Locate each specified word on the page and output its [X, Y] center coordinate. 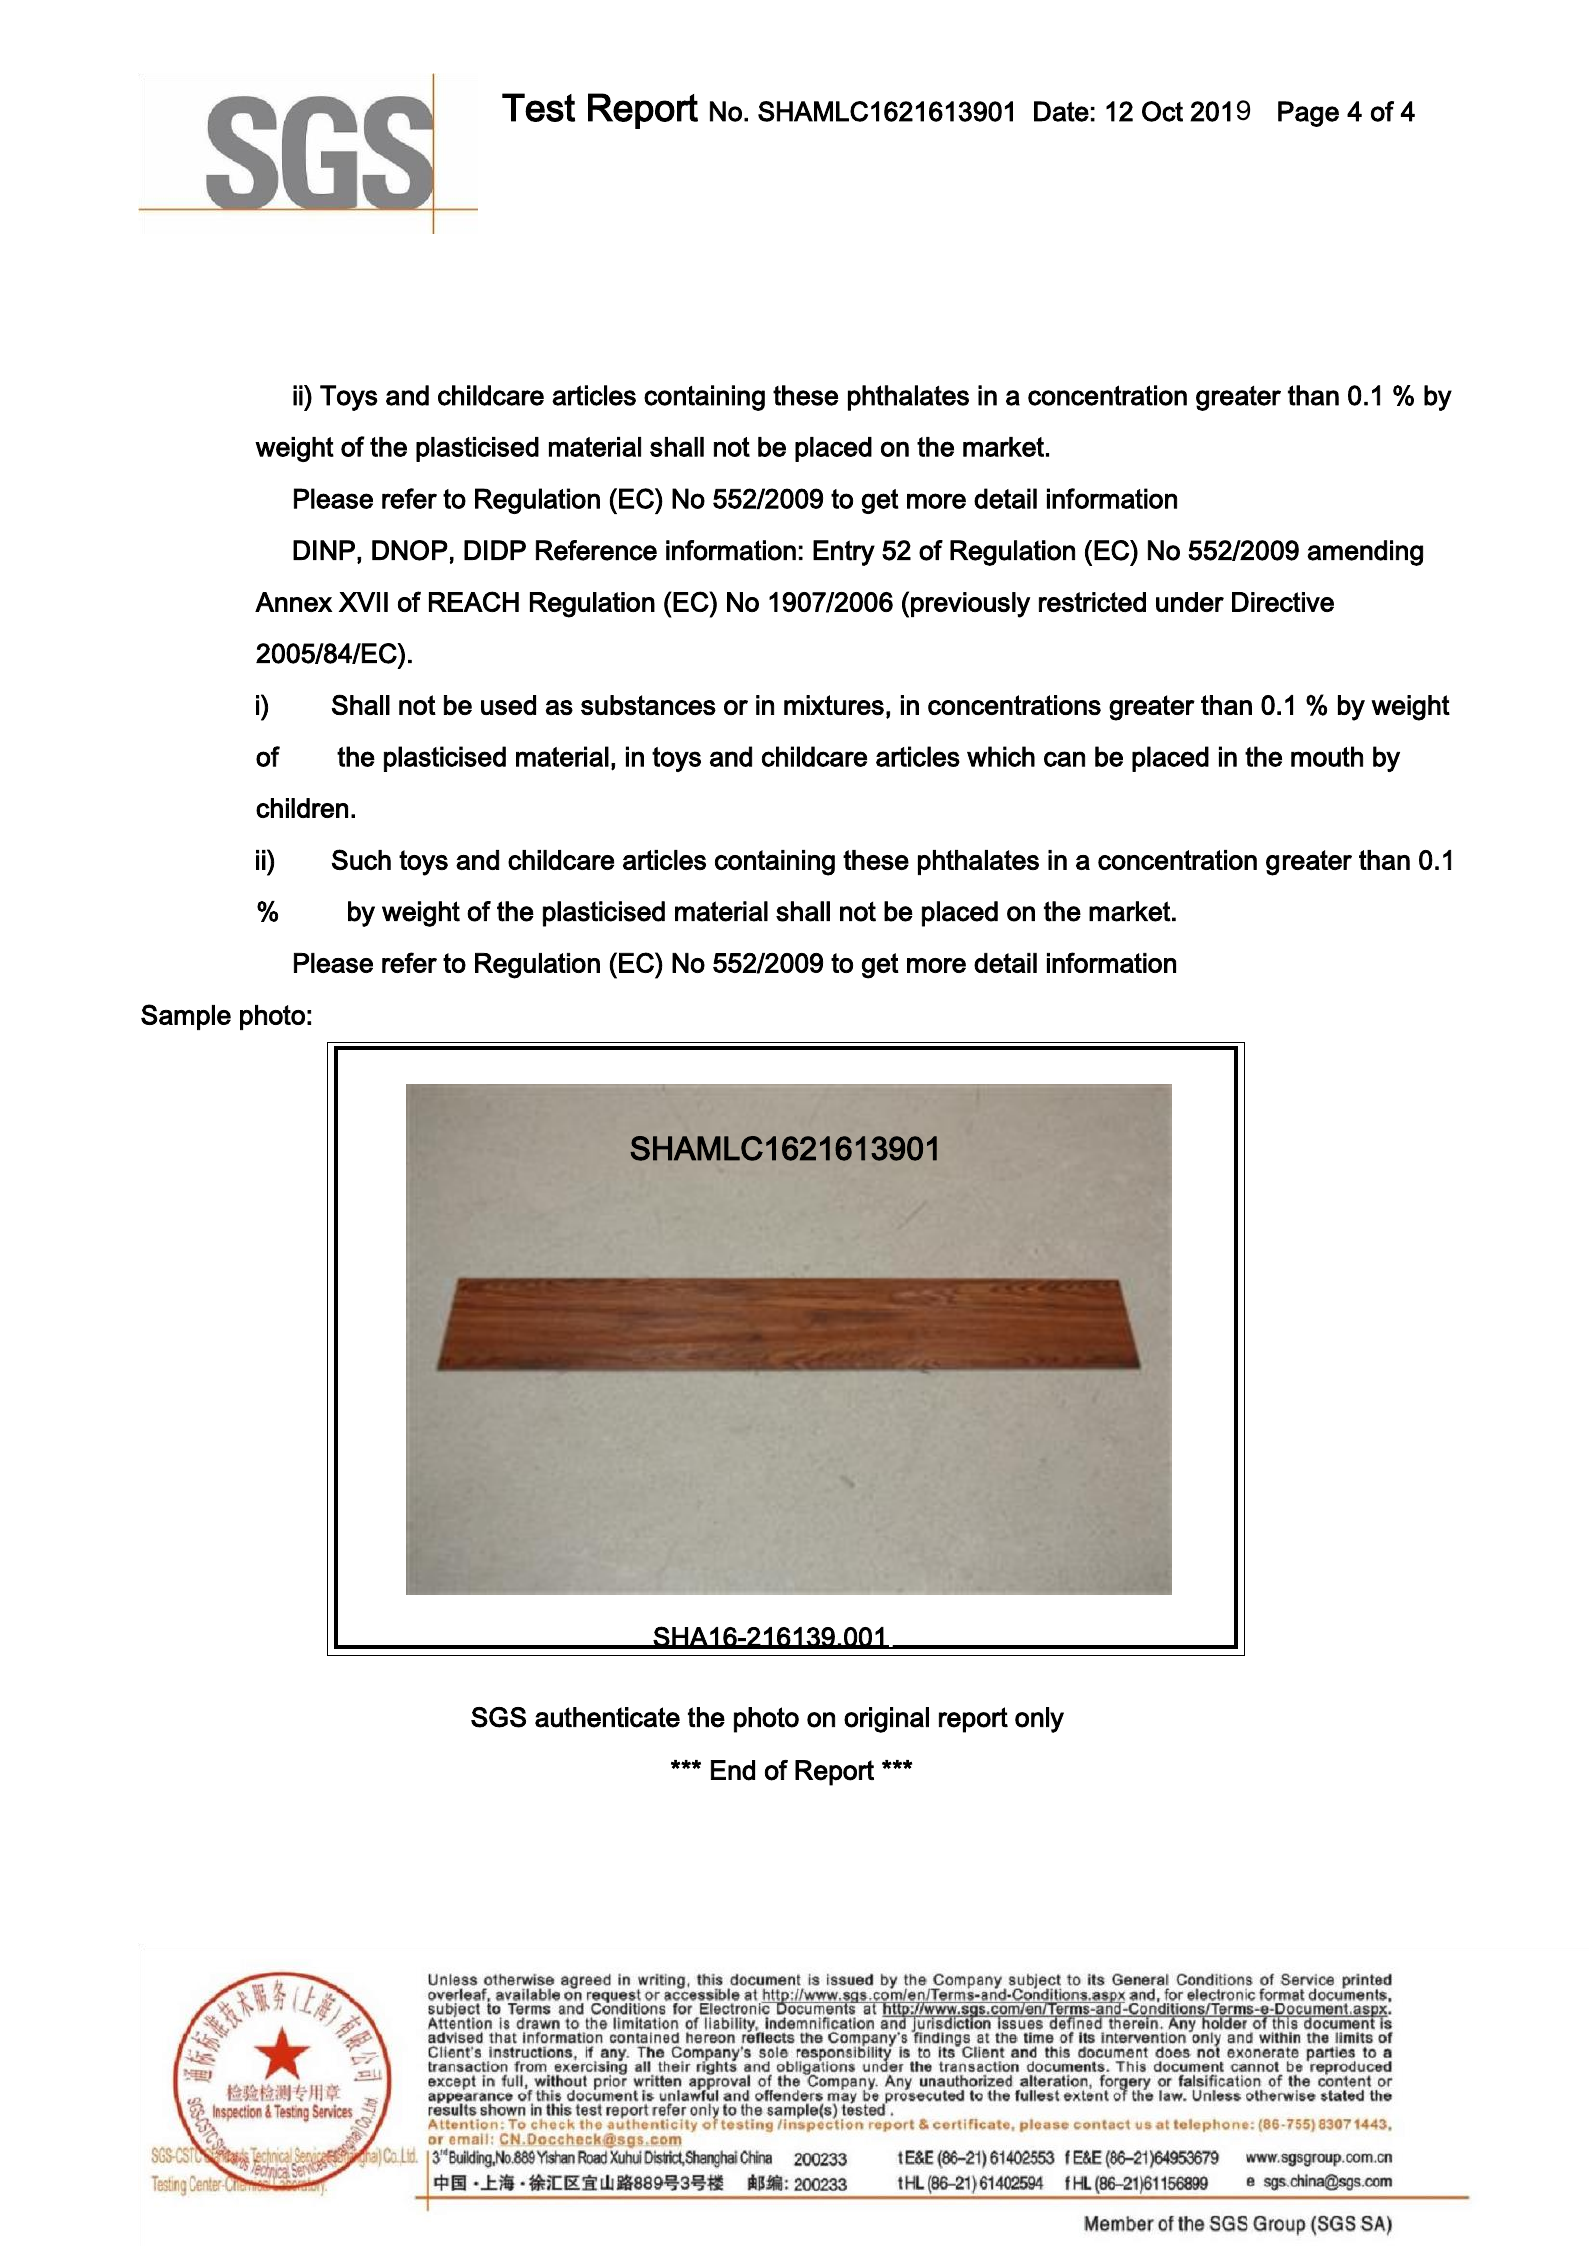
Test [538, 107]
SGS [498, 1717]
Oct [1162, 111]
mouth [1327, 756]
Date [1061, 111]
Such [361, 859]
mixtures [834, 705]
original [886, 1720]
